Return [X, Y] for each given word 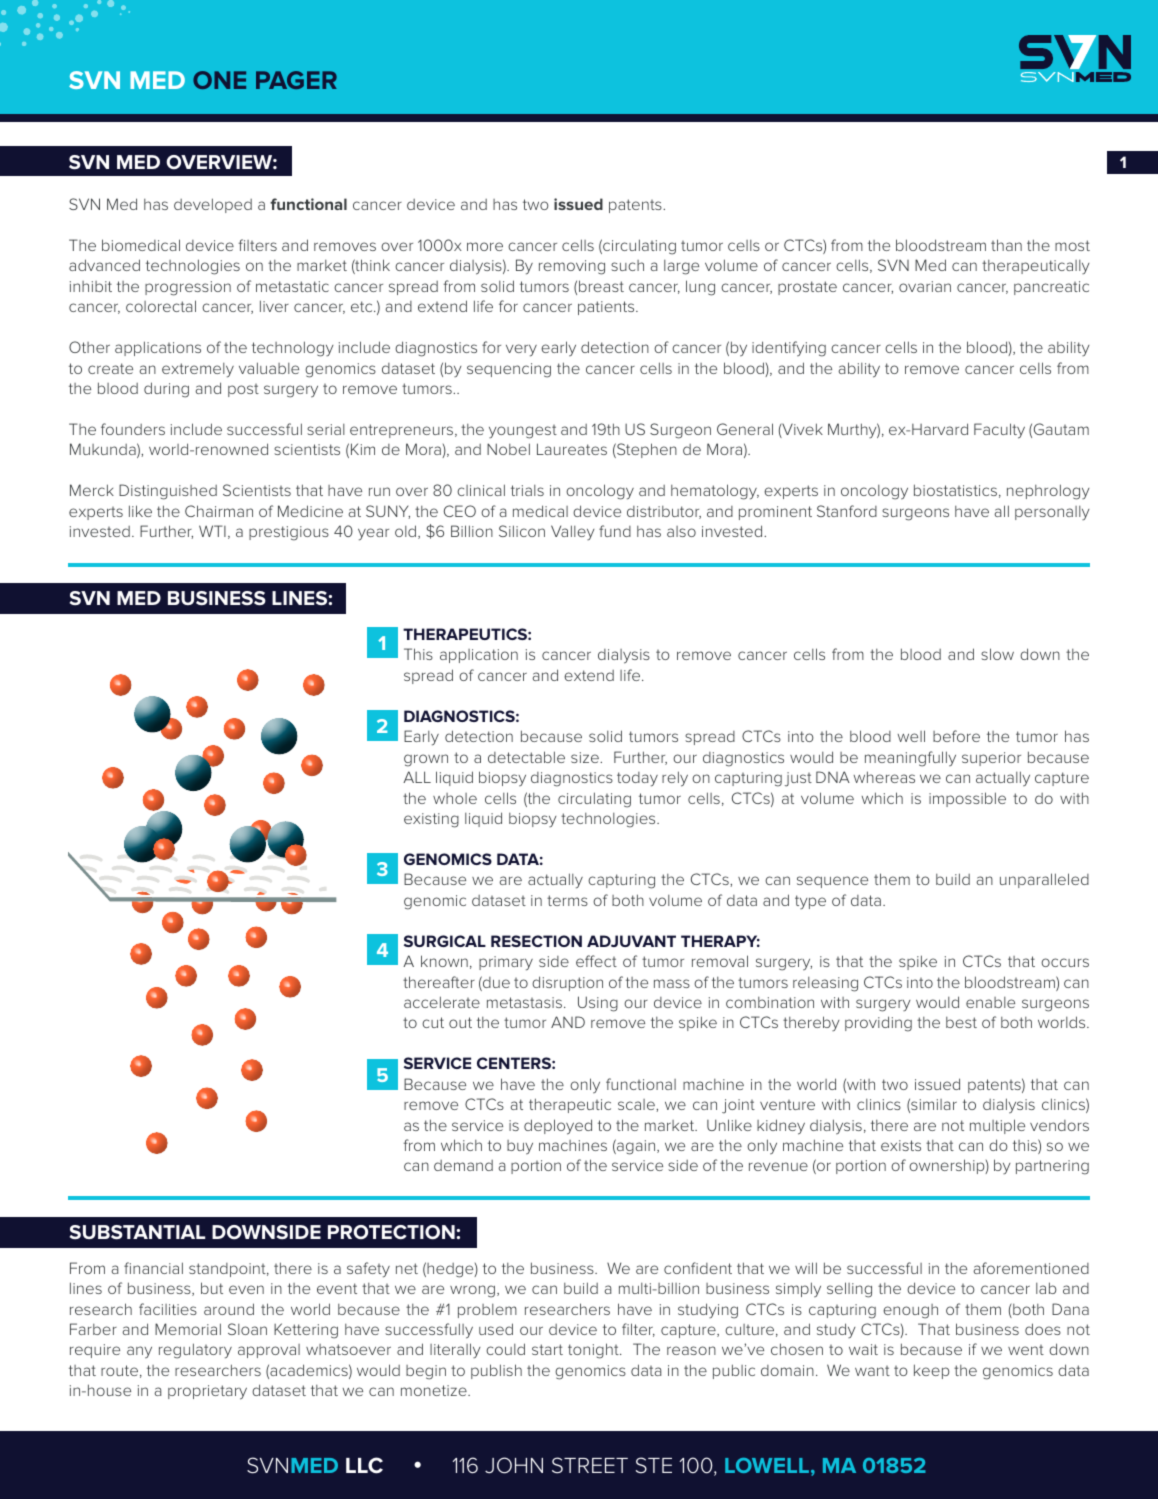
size [586, 757]
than [1006, 245]
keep [931, 1371]
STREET [590, 1465]
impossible [967, 799]
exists [901, 1145]
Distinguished [168, 492]
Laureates [572, 449]
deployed [558, 1127]
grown [426, 760]
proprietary [207, 1392]
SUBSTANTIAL [137, 1232]
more [485, 246]
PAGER [296, 80]
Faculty [999, 431]
